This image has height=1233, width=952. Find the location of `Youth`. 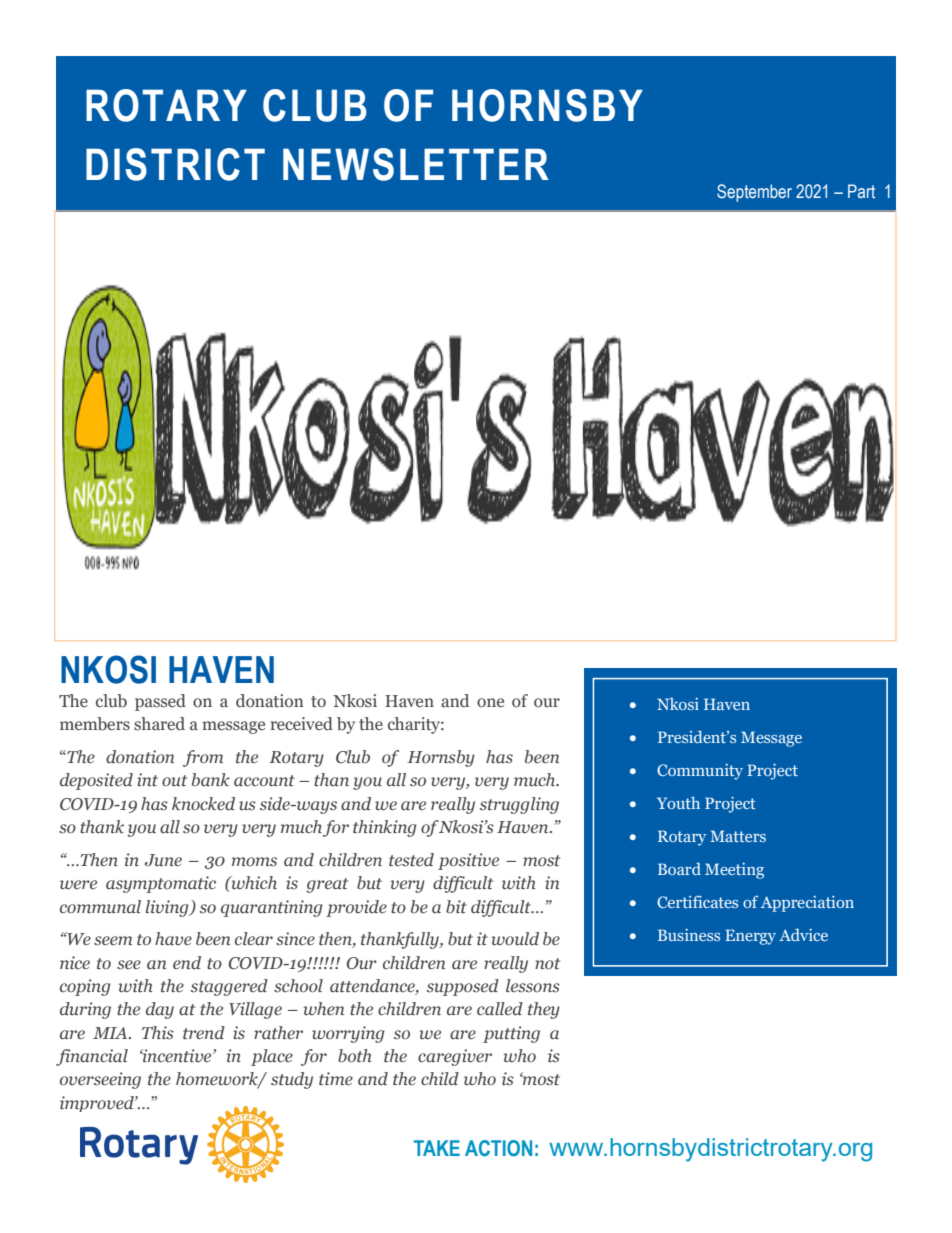

Youth is located at coordinates (678, 803).
